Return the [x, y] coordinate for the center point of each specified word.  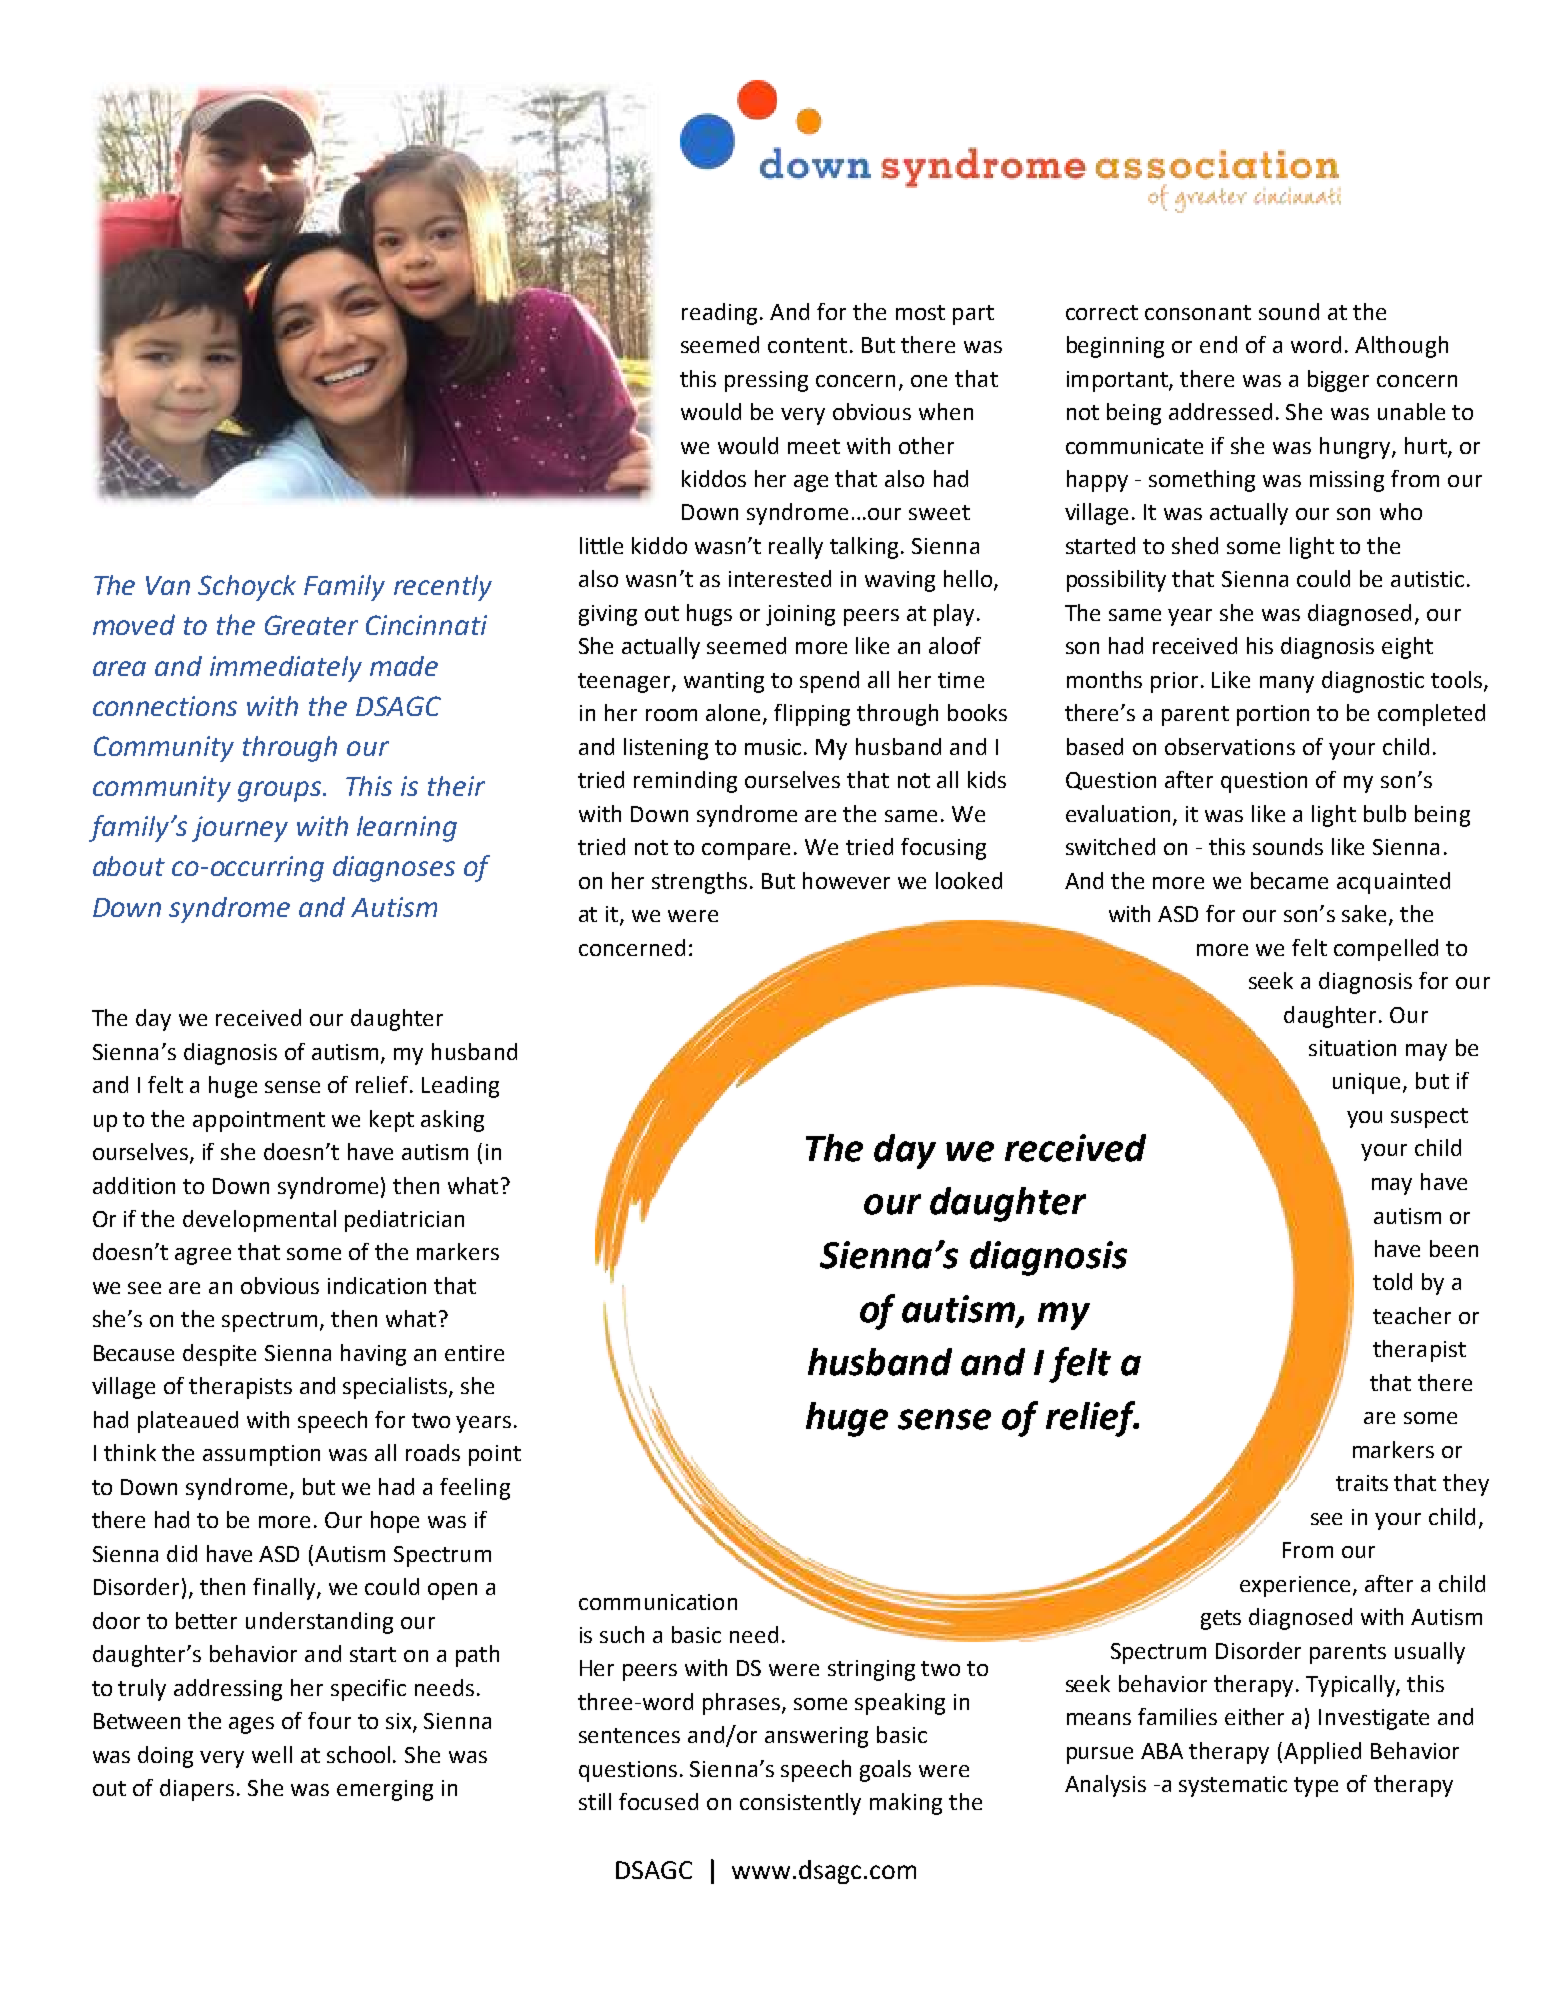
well [272, 1754]
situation [1352, 1048]
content [807, 345]
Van [168, 585]
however [846, 880]
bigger [1338, 381]
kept [392, 1121]
